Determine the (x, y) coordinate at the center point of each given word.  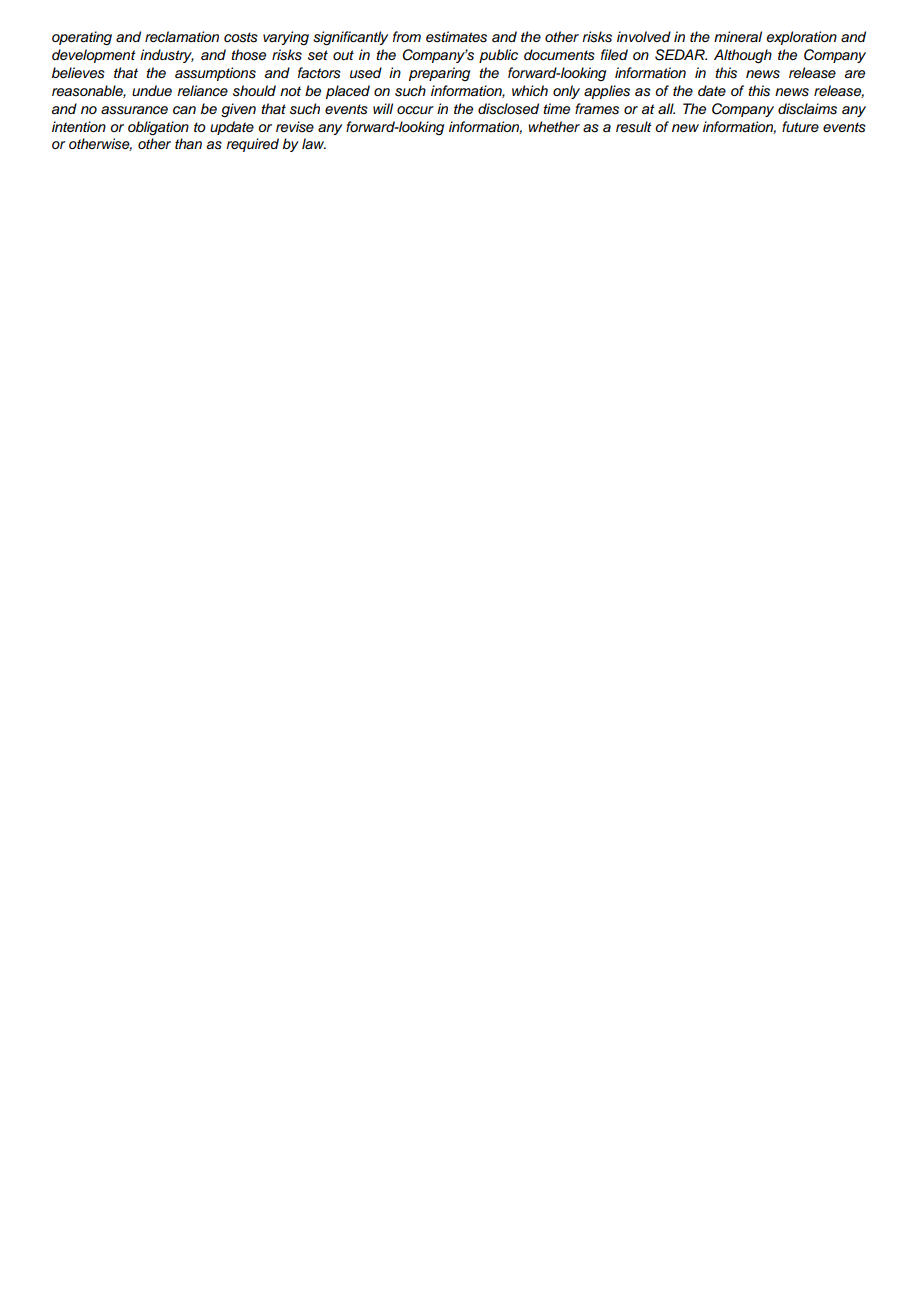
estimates (456, 37)
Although (743, 56)
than (188, 143)
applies (607, 92)
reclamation (182, 37)
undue (152, 90)
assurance (134, 110)
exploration (801, 38)
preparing (439, 74)
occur (415, 110)
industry (167, 56)
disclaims (807, 109)
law (314, 143)
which (530, 90)
